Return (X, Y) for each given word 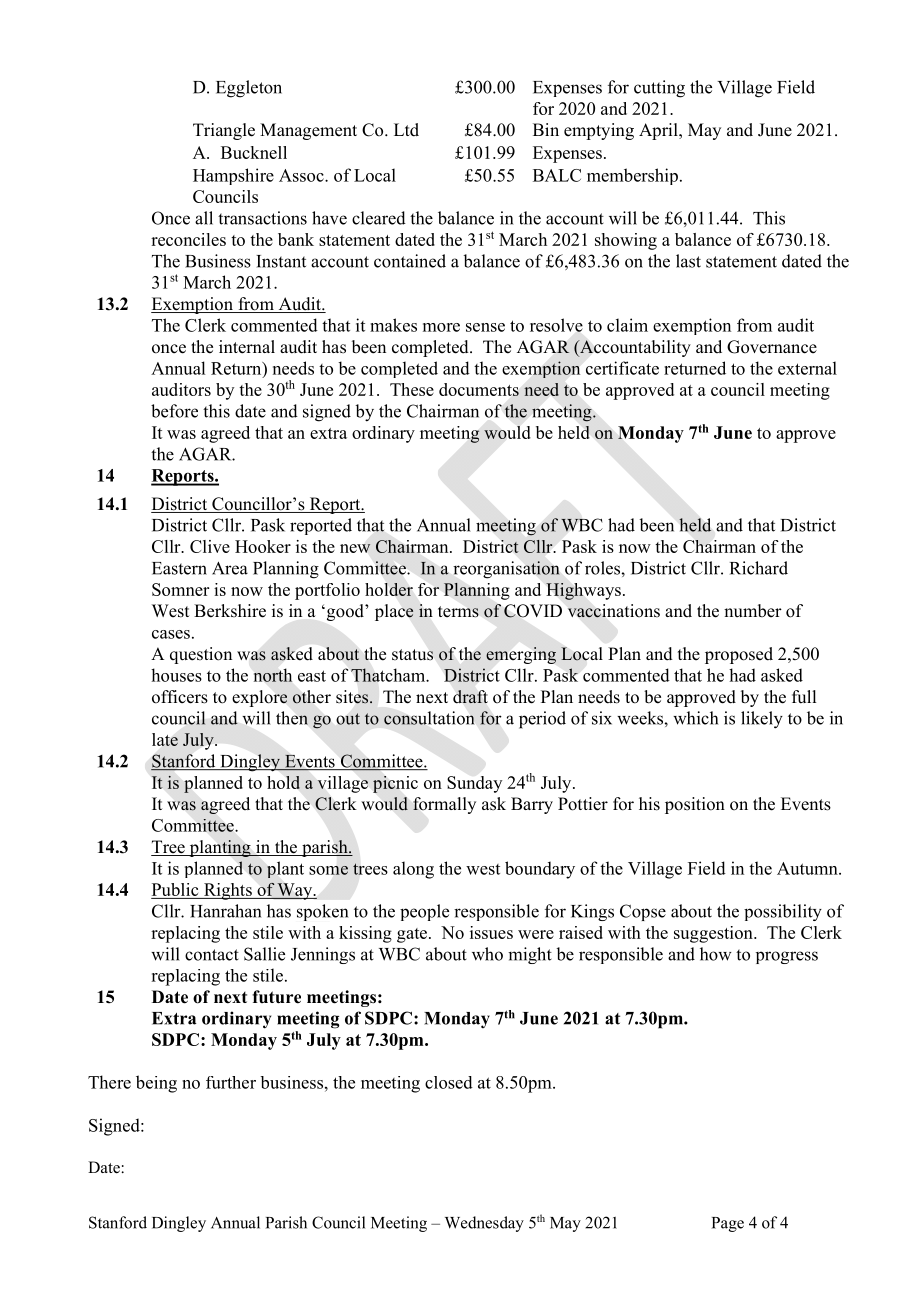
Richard (759, 568)
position (695, 805)
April (659, 131)
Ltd (406, 130)
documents (479, 389)
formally (444, 805)
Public (176, 891)
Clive (210, 546)
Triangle (224, 131)
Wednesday (484, 1224)
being (156, 1084)
